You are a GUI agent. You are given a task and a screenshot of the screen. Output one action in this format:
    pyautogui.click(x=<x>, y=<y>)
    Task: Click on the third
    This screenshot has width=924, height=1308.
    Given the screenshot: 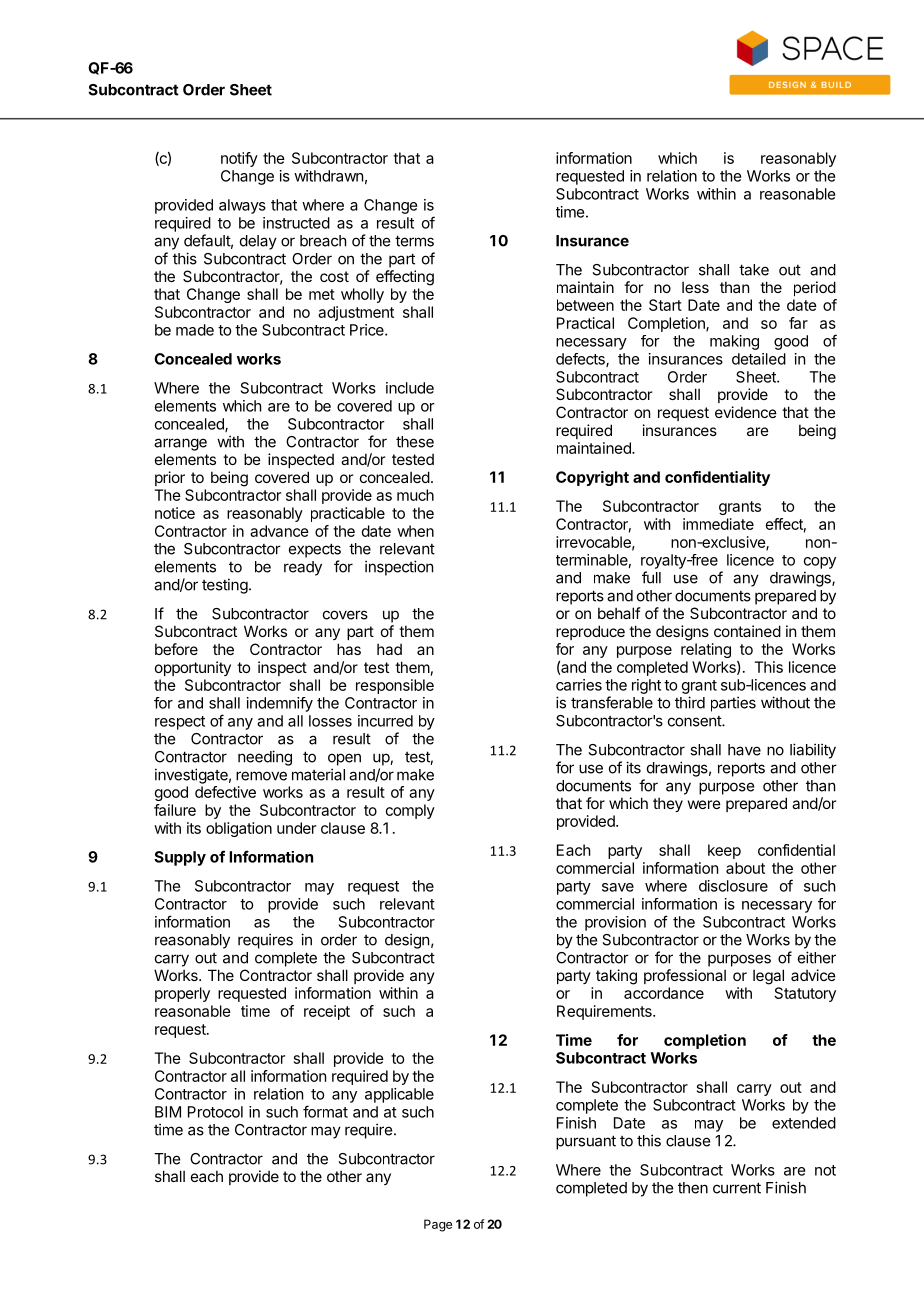 What is the action you would take?
    pyautogui.click(x=690, y=702)
